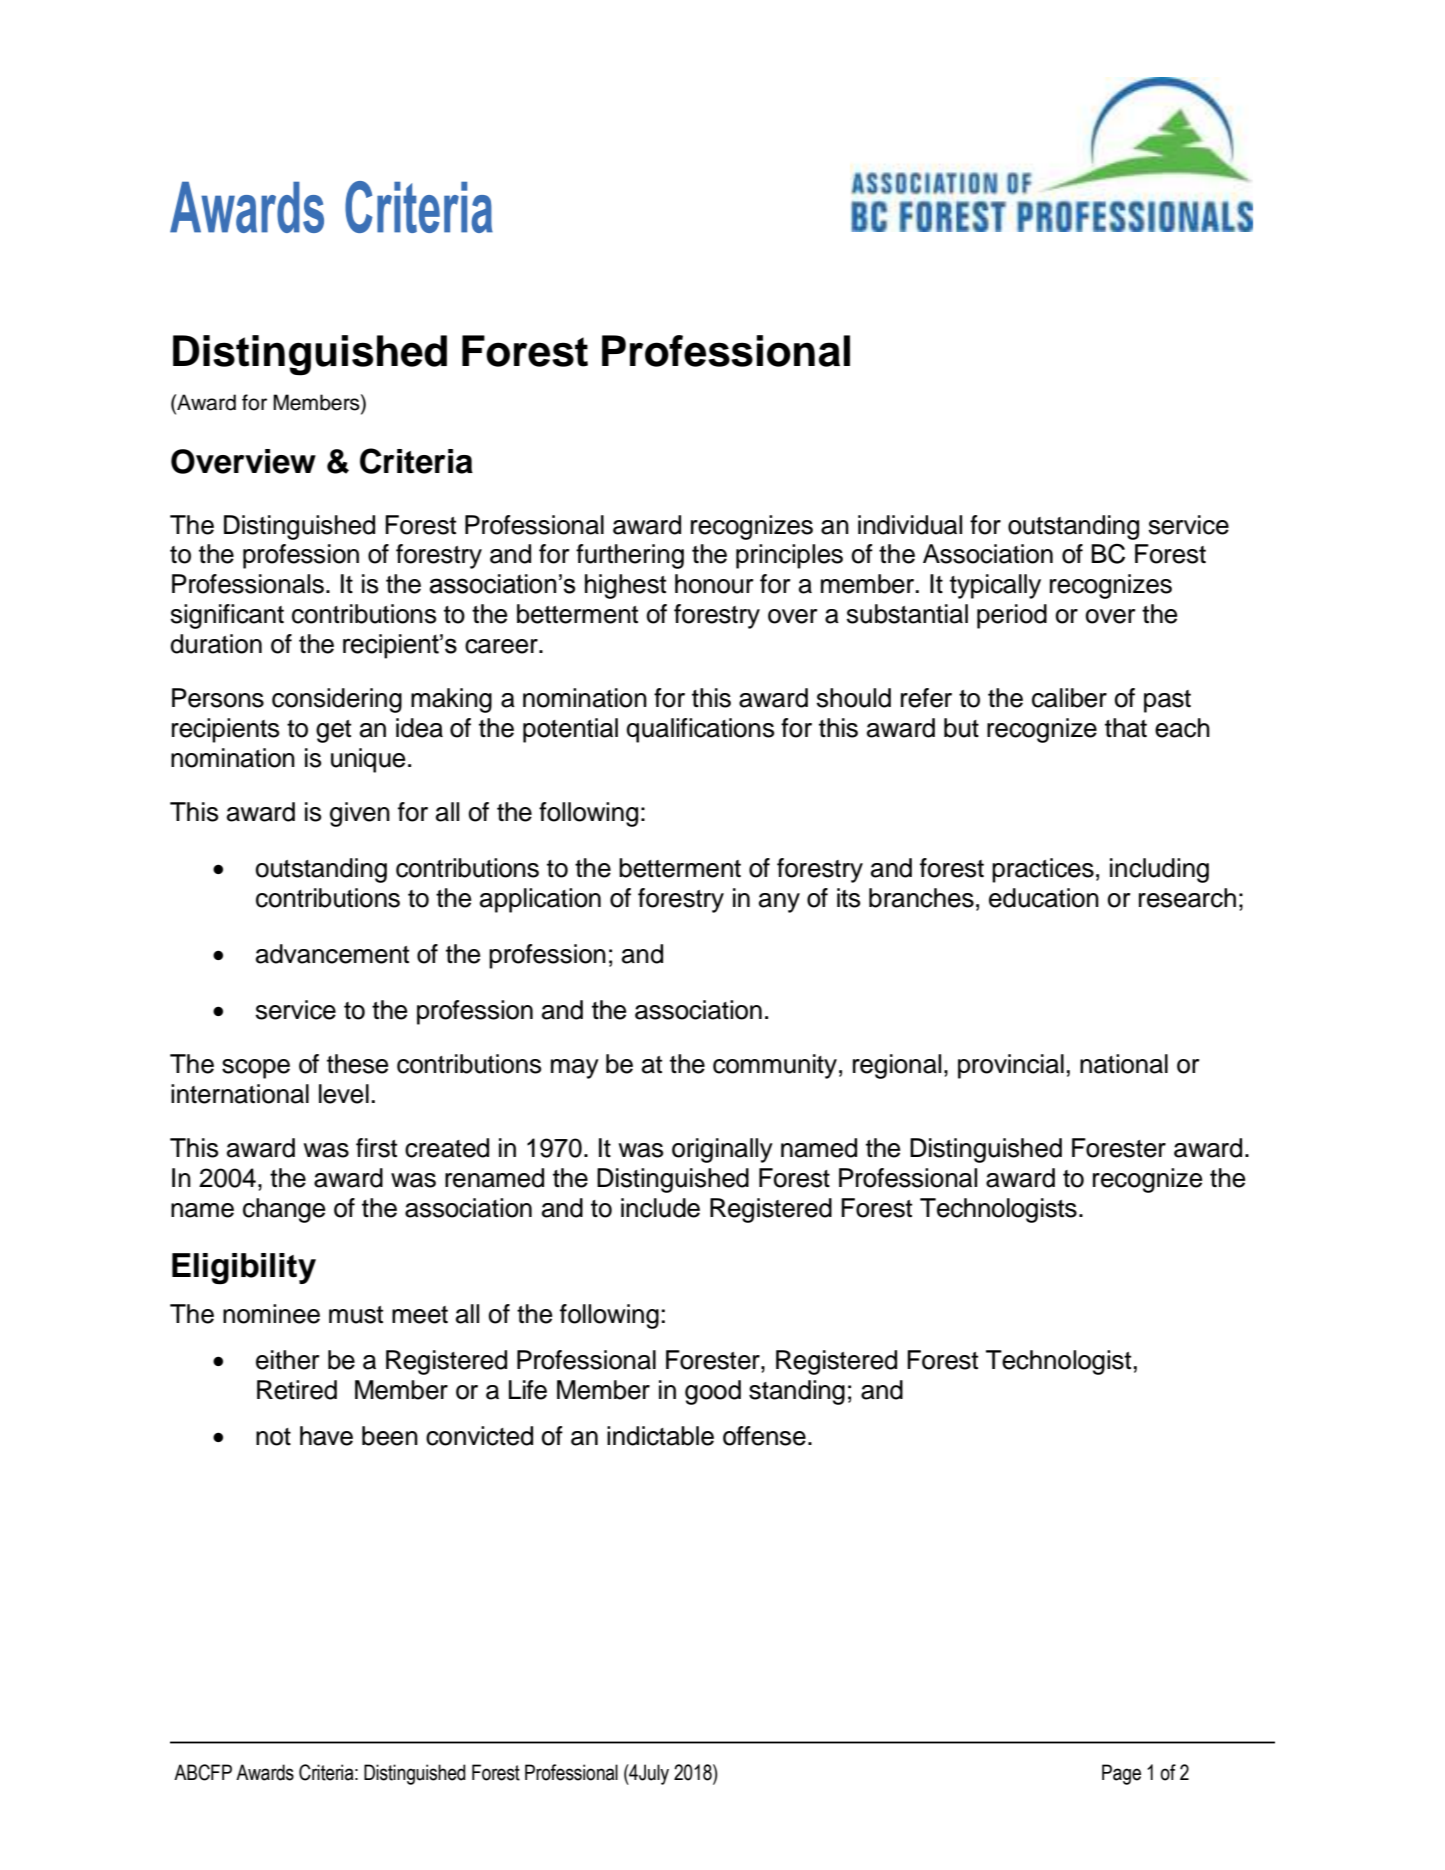  What do you see at coordinates (779, 903) in the image?
I see `any` at bounding box center [779, 903].
